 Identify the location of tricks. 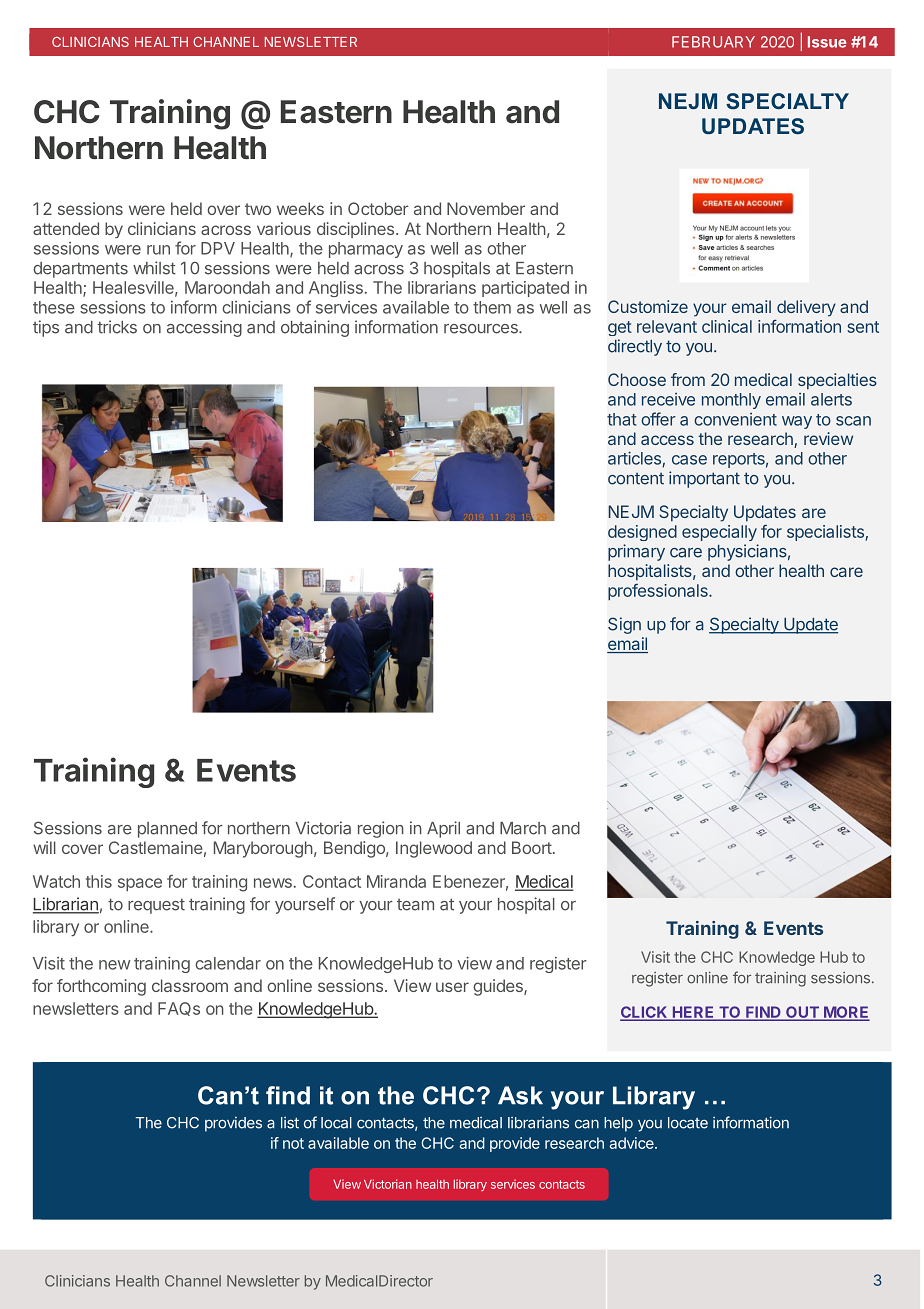
(117, 327).
